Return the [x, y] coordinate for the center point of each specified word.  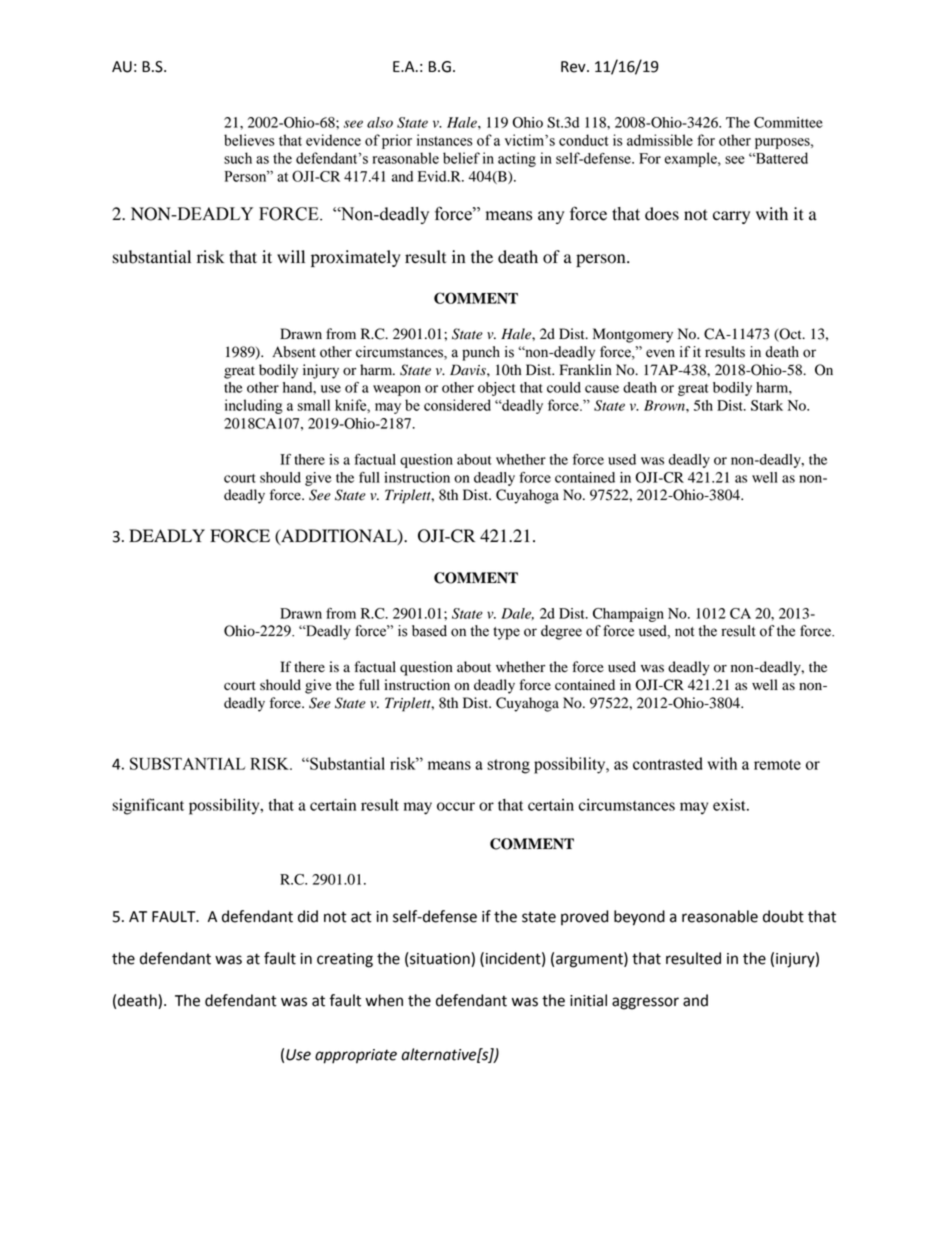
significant [148, 806]
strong [508, 766]
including [254, 406]
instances [445, 140]
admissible [660, 140]
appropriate [356, 1056]
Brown [665, 405]
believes [249, 140]
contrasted [668, 763]
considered [457, 405]
